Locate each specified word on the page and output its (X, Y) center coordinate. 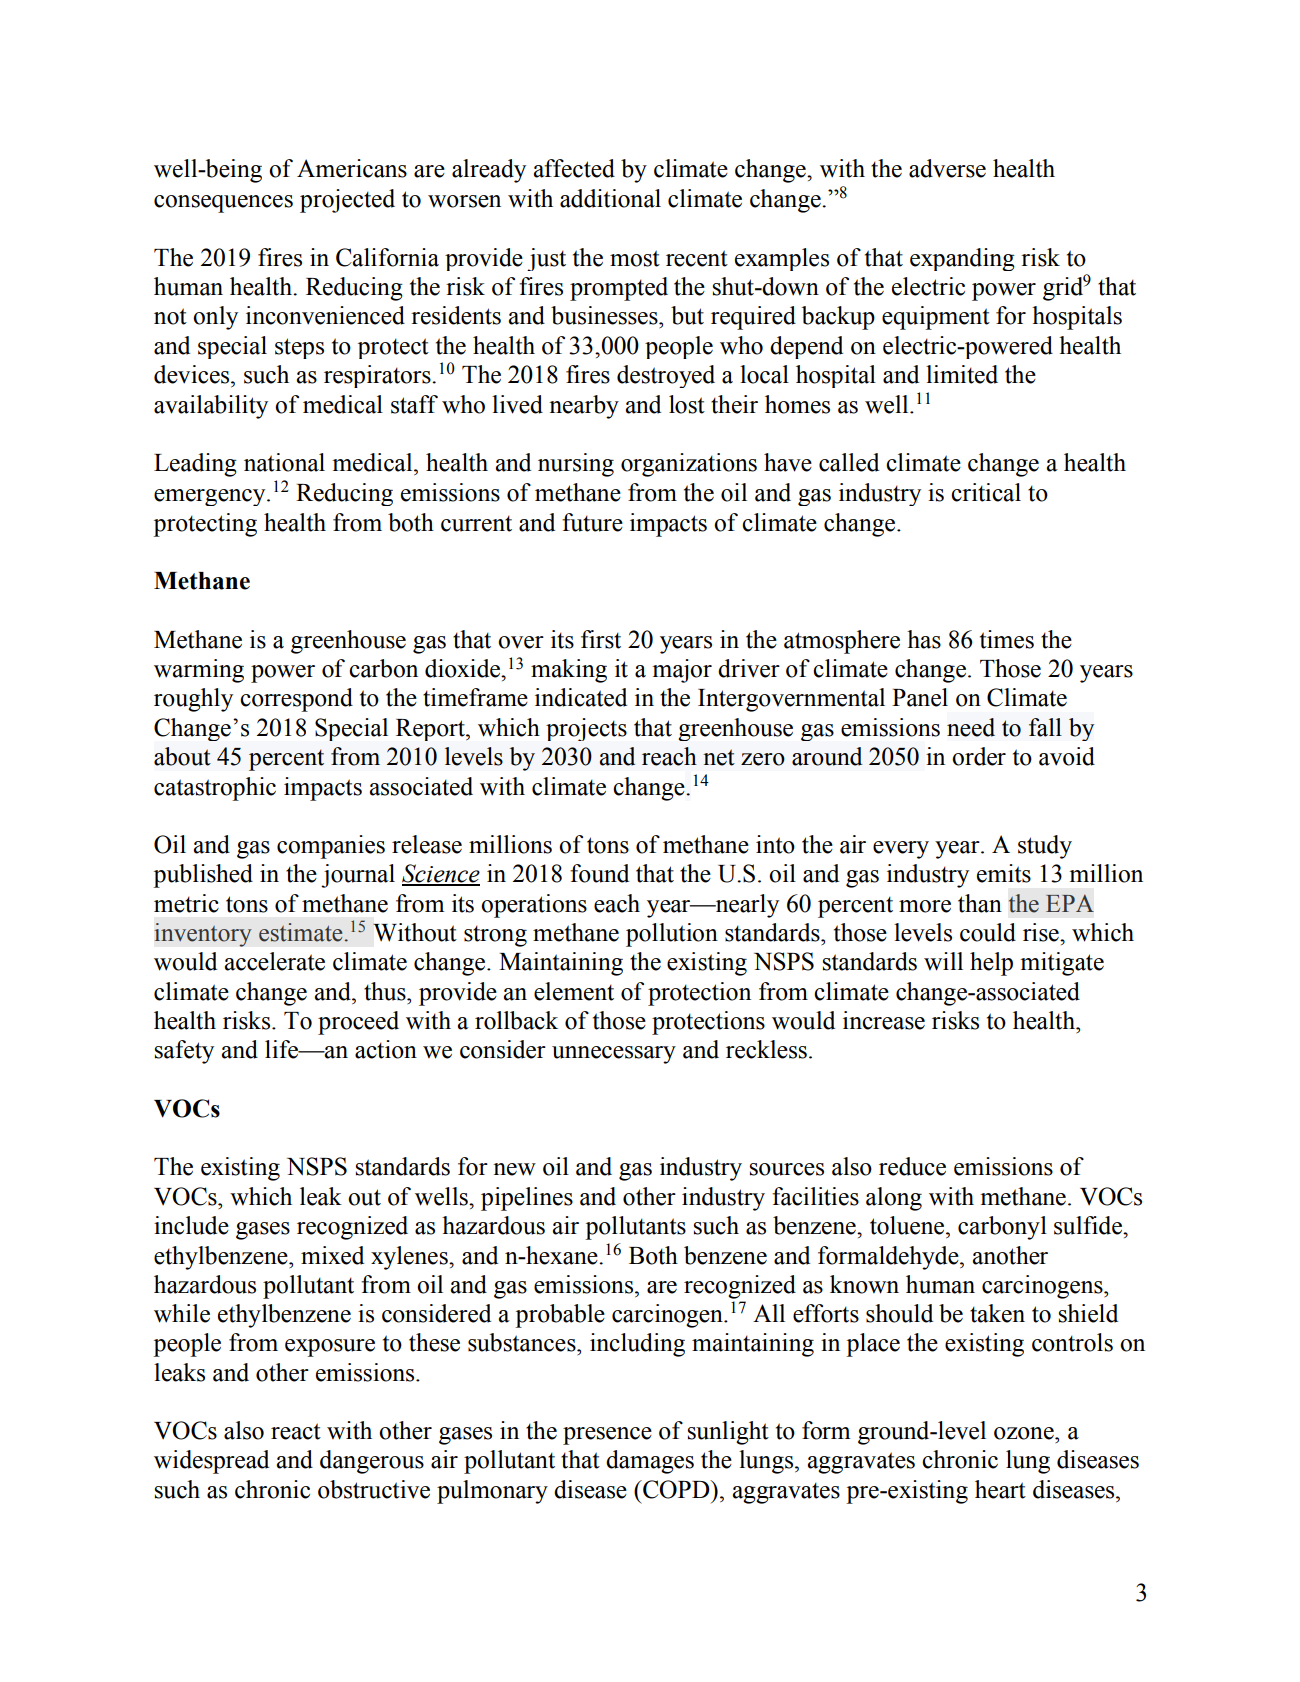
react (296, 1431)
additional (610, 198)
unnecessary (614, 1055)
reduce (912, 1166)
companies (331, 847)
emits (1004, 873)
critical (986, 492)
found (599, 873)
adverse (947, 168)
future (592, 522)
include (191, 1225)
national (284, 462)
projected (347, 201)
